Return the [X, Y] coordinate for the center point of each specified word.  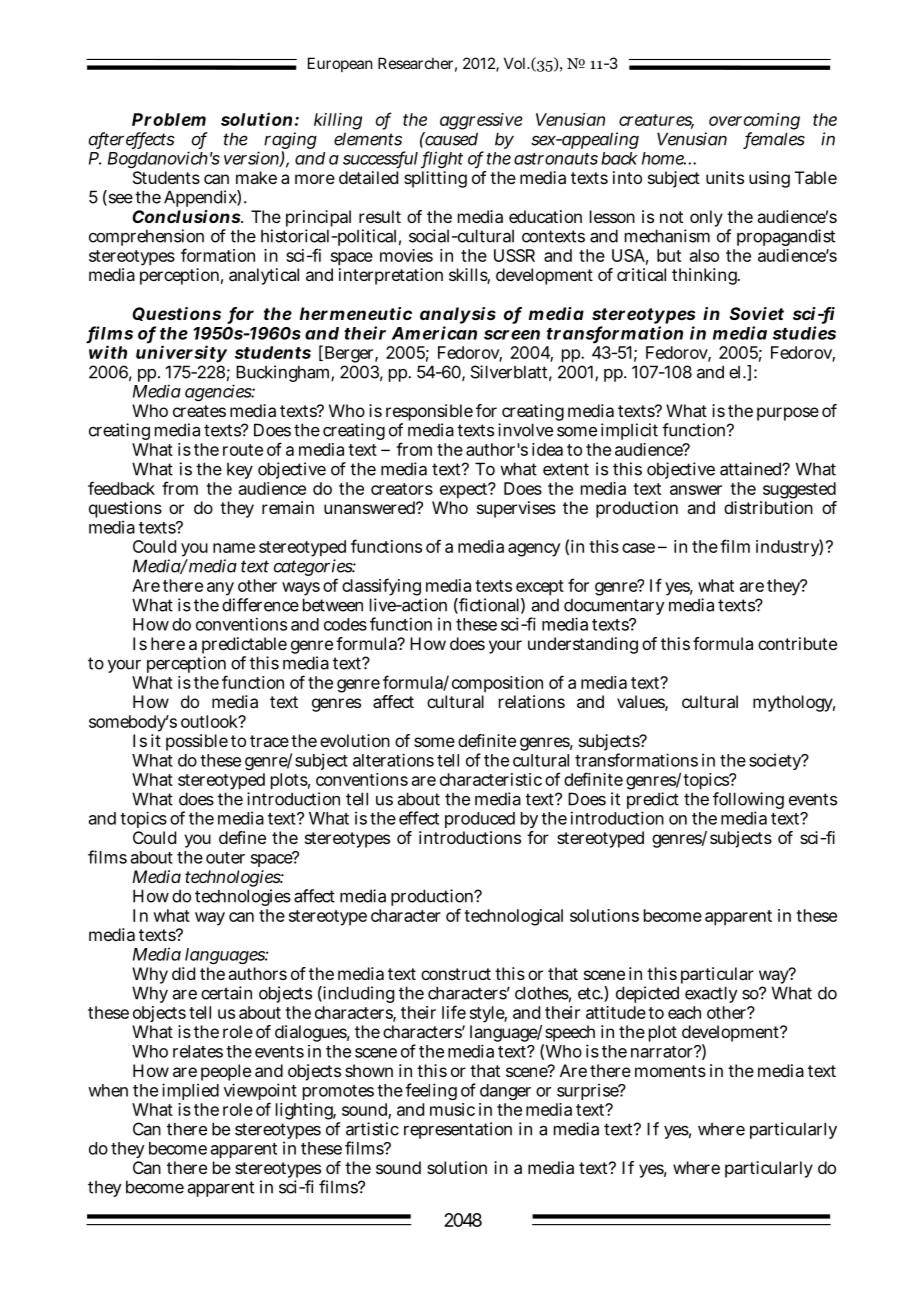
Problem [169, 119]
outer [225, 858]
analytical [264, 276]
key [240, 470]
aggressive [481, 123]
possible [197, 742]
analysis [458, 317]
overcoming [754, 123]
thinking [705, 276]
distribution [768, 507]
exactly [711, 994]
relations [532, 701]
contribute [797, 643]
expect [465, 491]
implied [190, 1091]
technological [513, 917]
